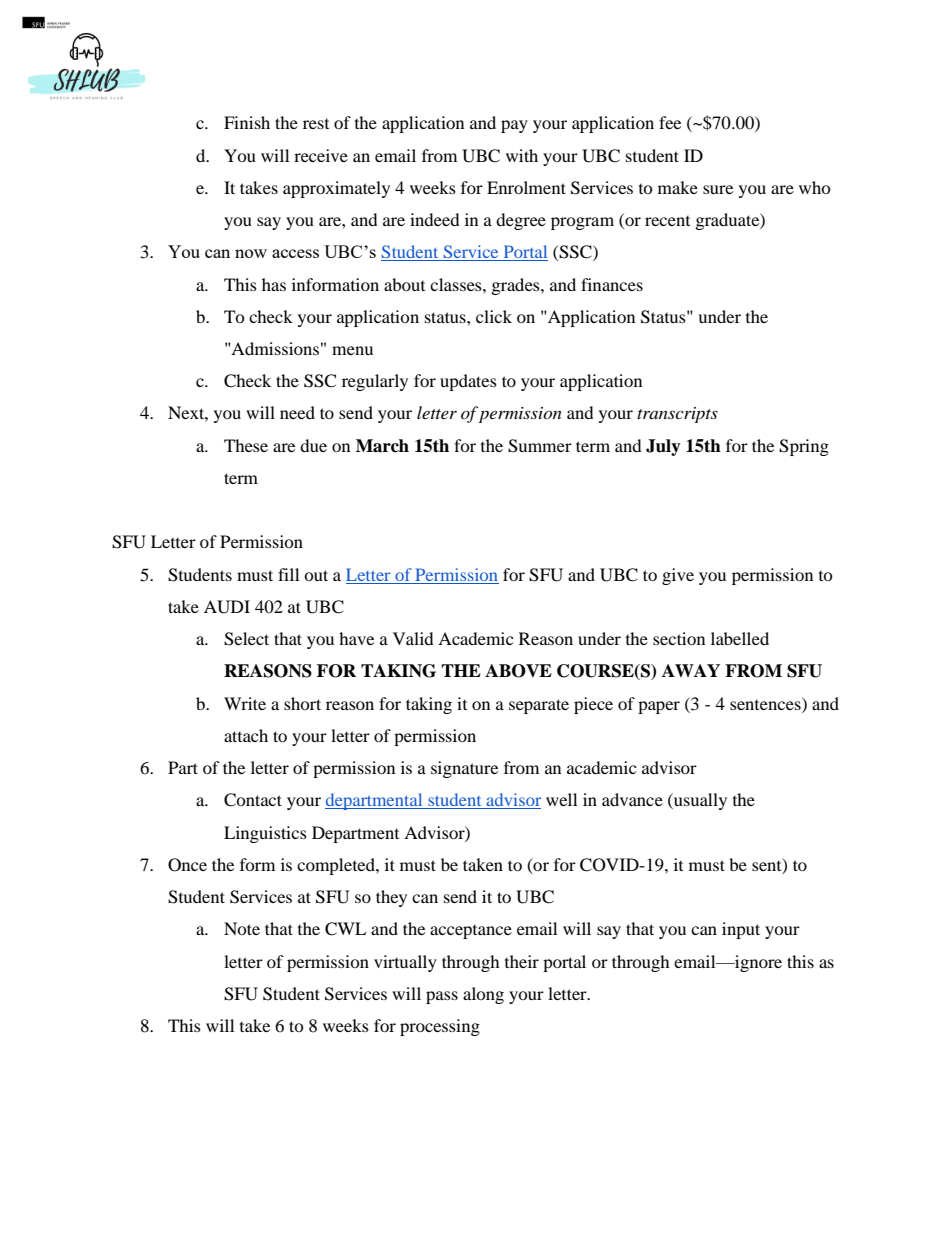 The width and height of the document is (952, 1233). Describe the element at coordinates (494, 316) in the document. I see `click` at that location.
